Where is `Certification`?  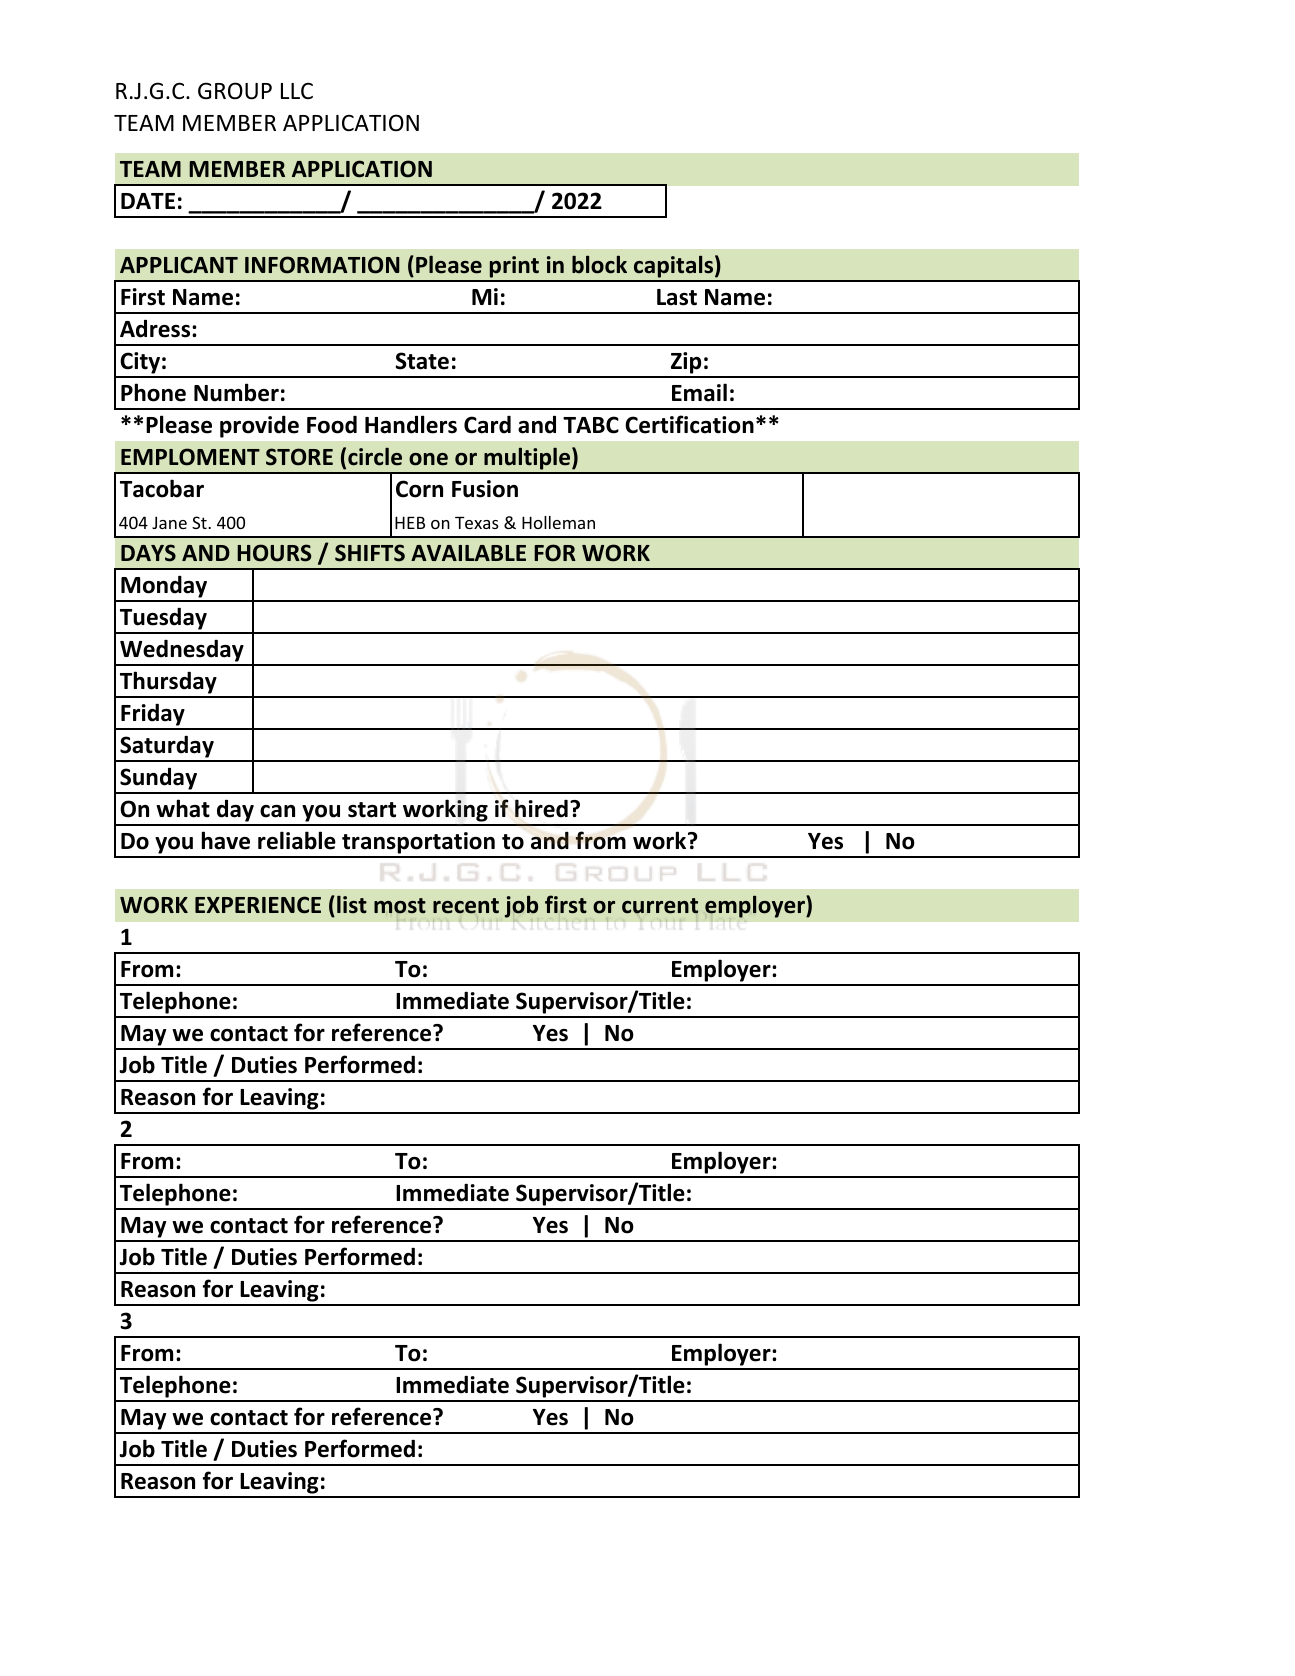
Certification is located at coordinates (689, 424).
